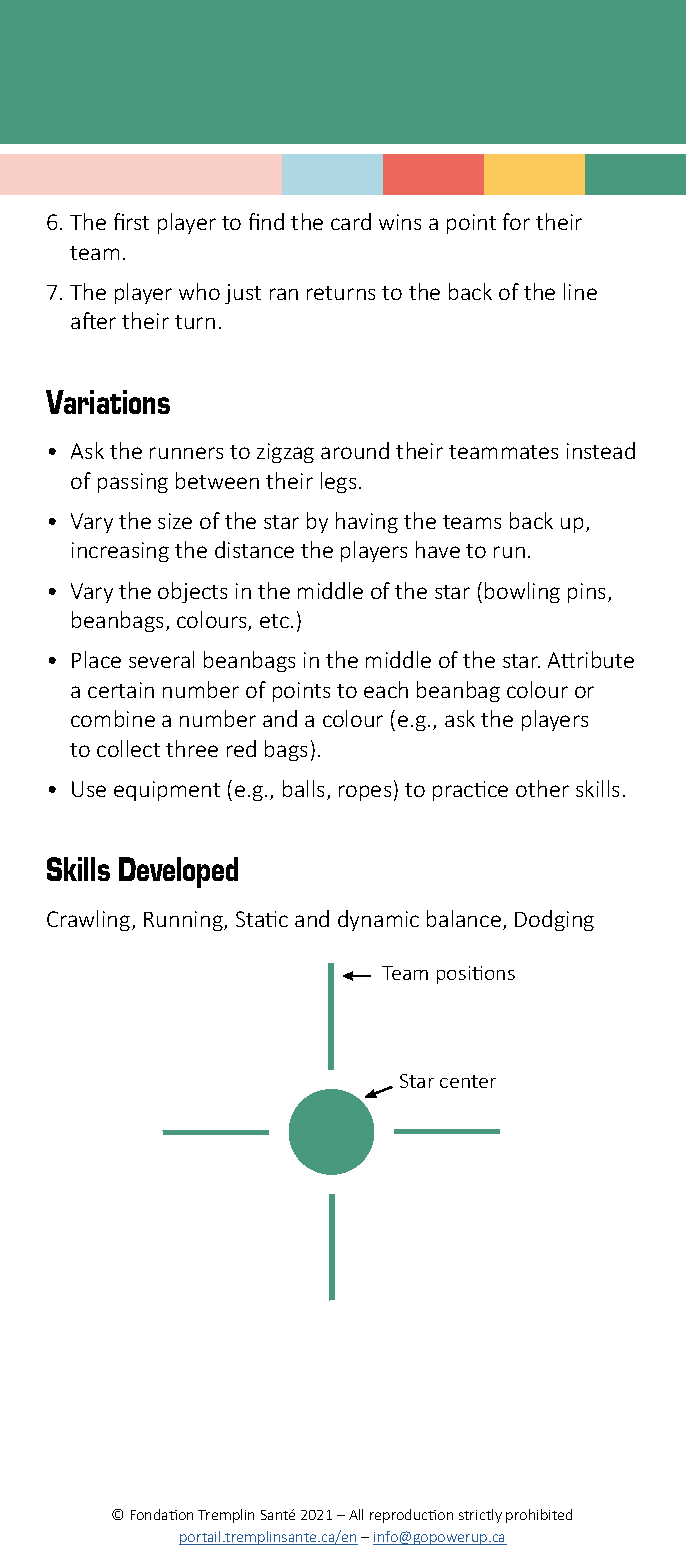 The width and height of the screenshot is (686, 1568). What do you see at coordinates (539, 1516) in the screenshot?
I see `prohibited` at bounding box center [539, 1516].
